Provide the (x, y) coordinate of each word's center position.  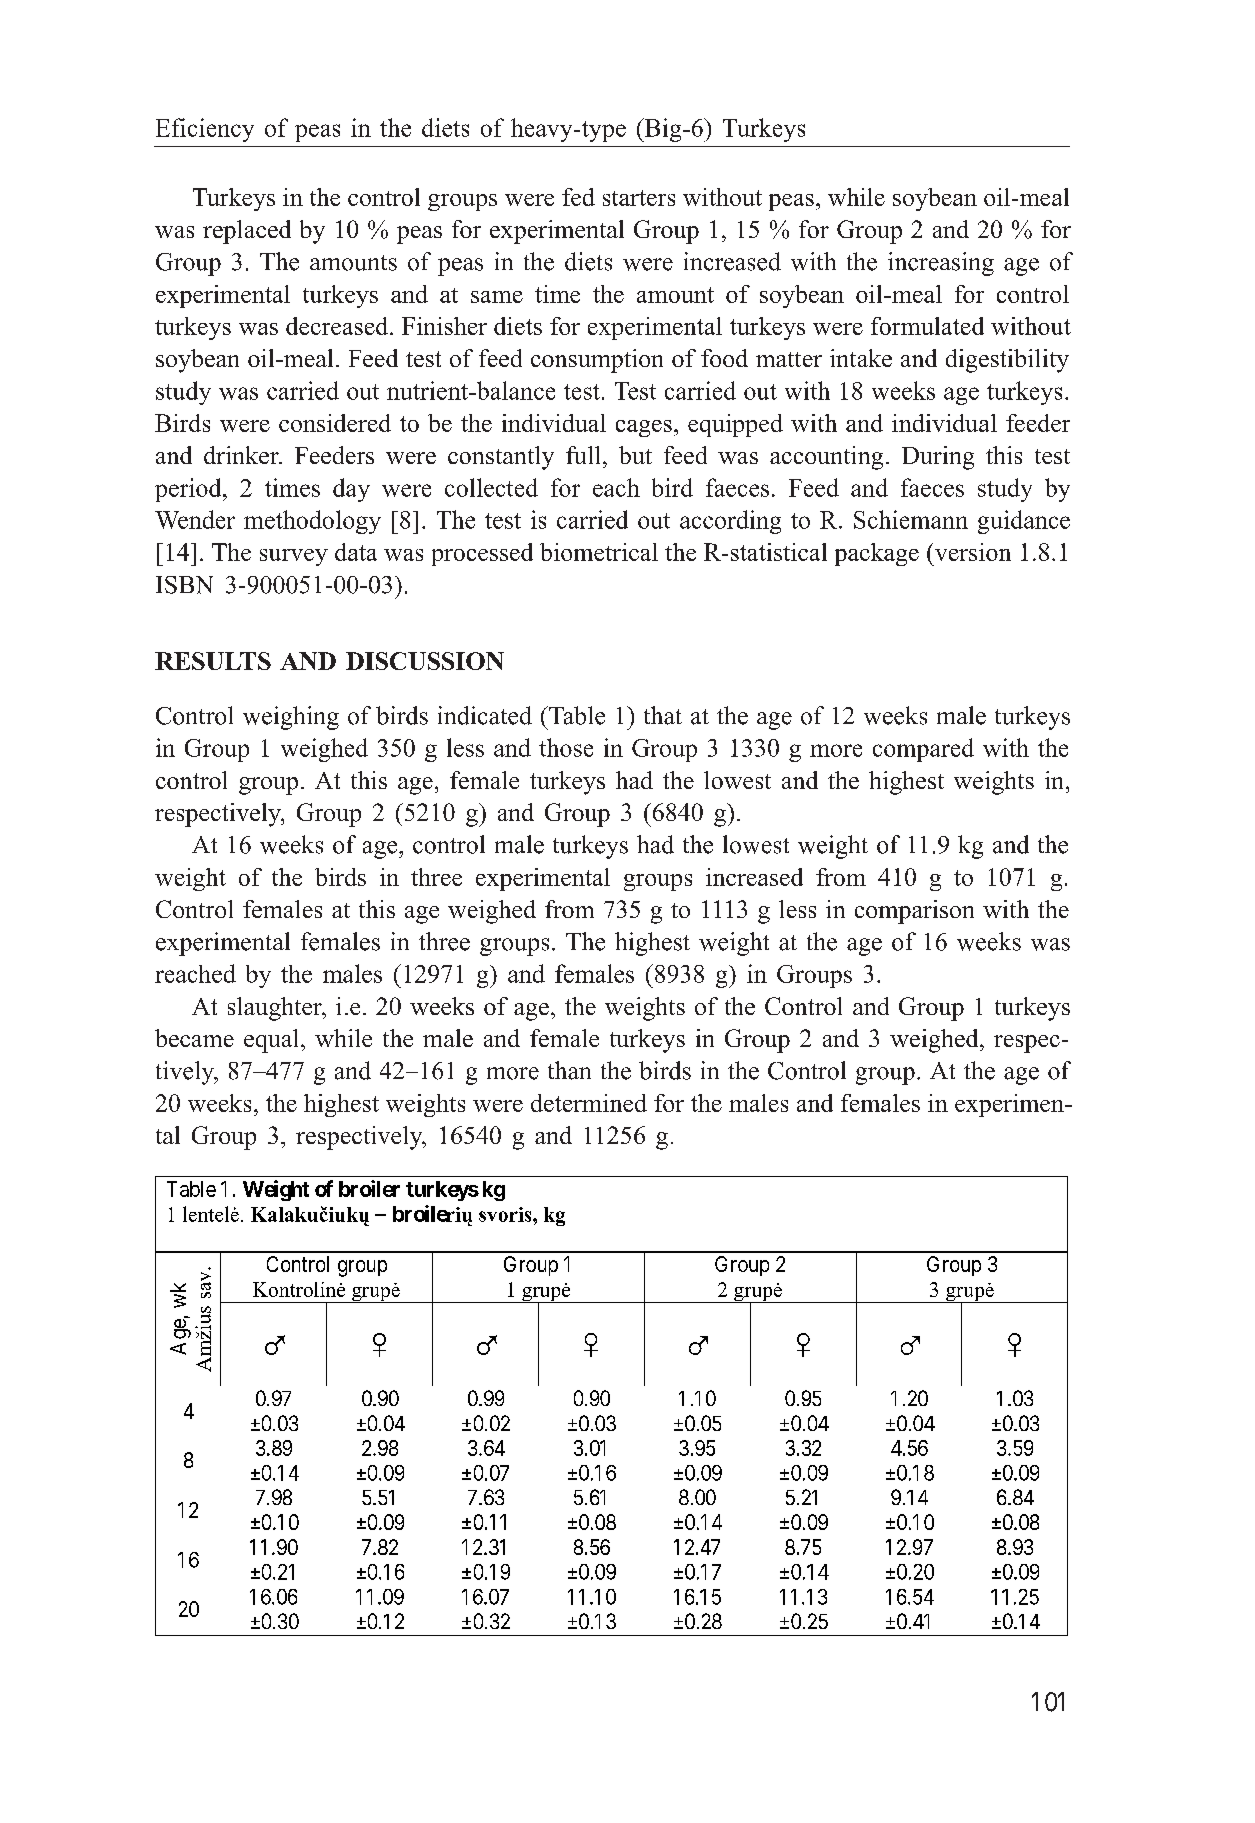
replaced (247, 232)
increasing (941, 264)
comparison (914, 912)
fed (578, 197)
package (877, 554)
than (569, 1070)
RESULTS (213, 661)
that (663, 715)
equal (273, 1041)
